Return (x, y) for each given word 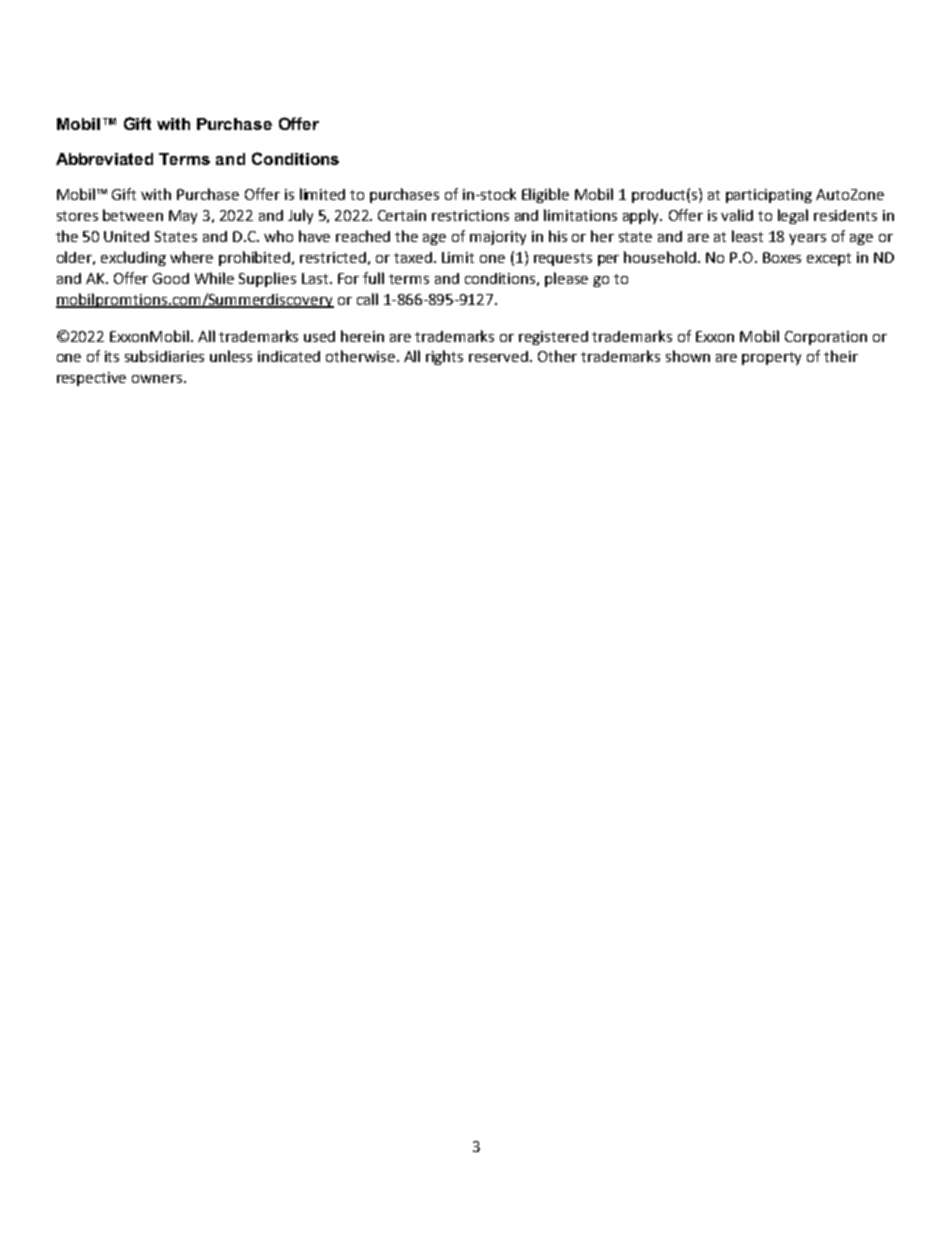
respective (91, 379)
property (771, 358)
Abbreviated (104, 159)
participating (769, 196)
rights (444, 357)
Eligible (545, 195)
